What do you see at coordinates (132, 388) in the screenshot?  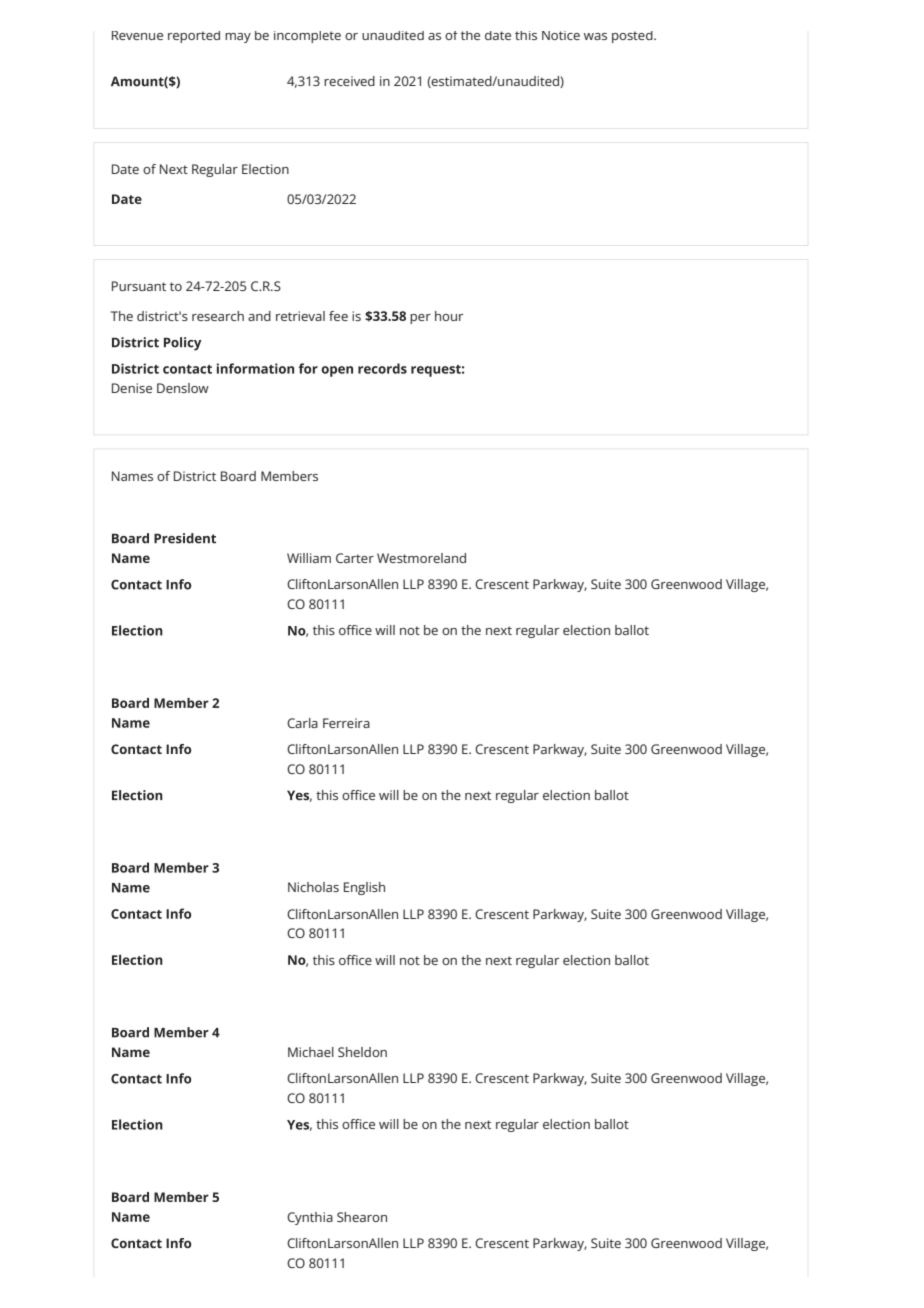 I see `Denise` at bounding box center [132, 388].
